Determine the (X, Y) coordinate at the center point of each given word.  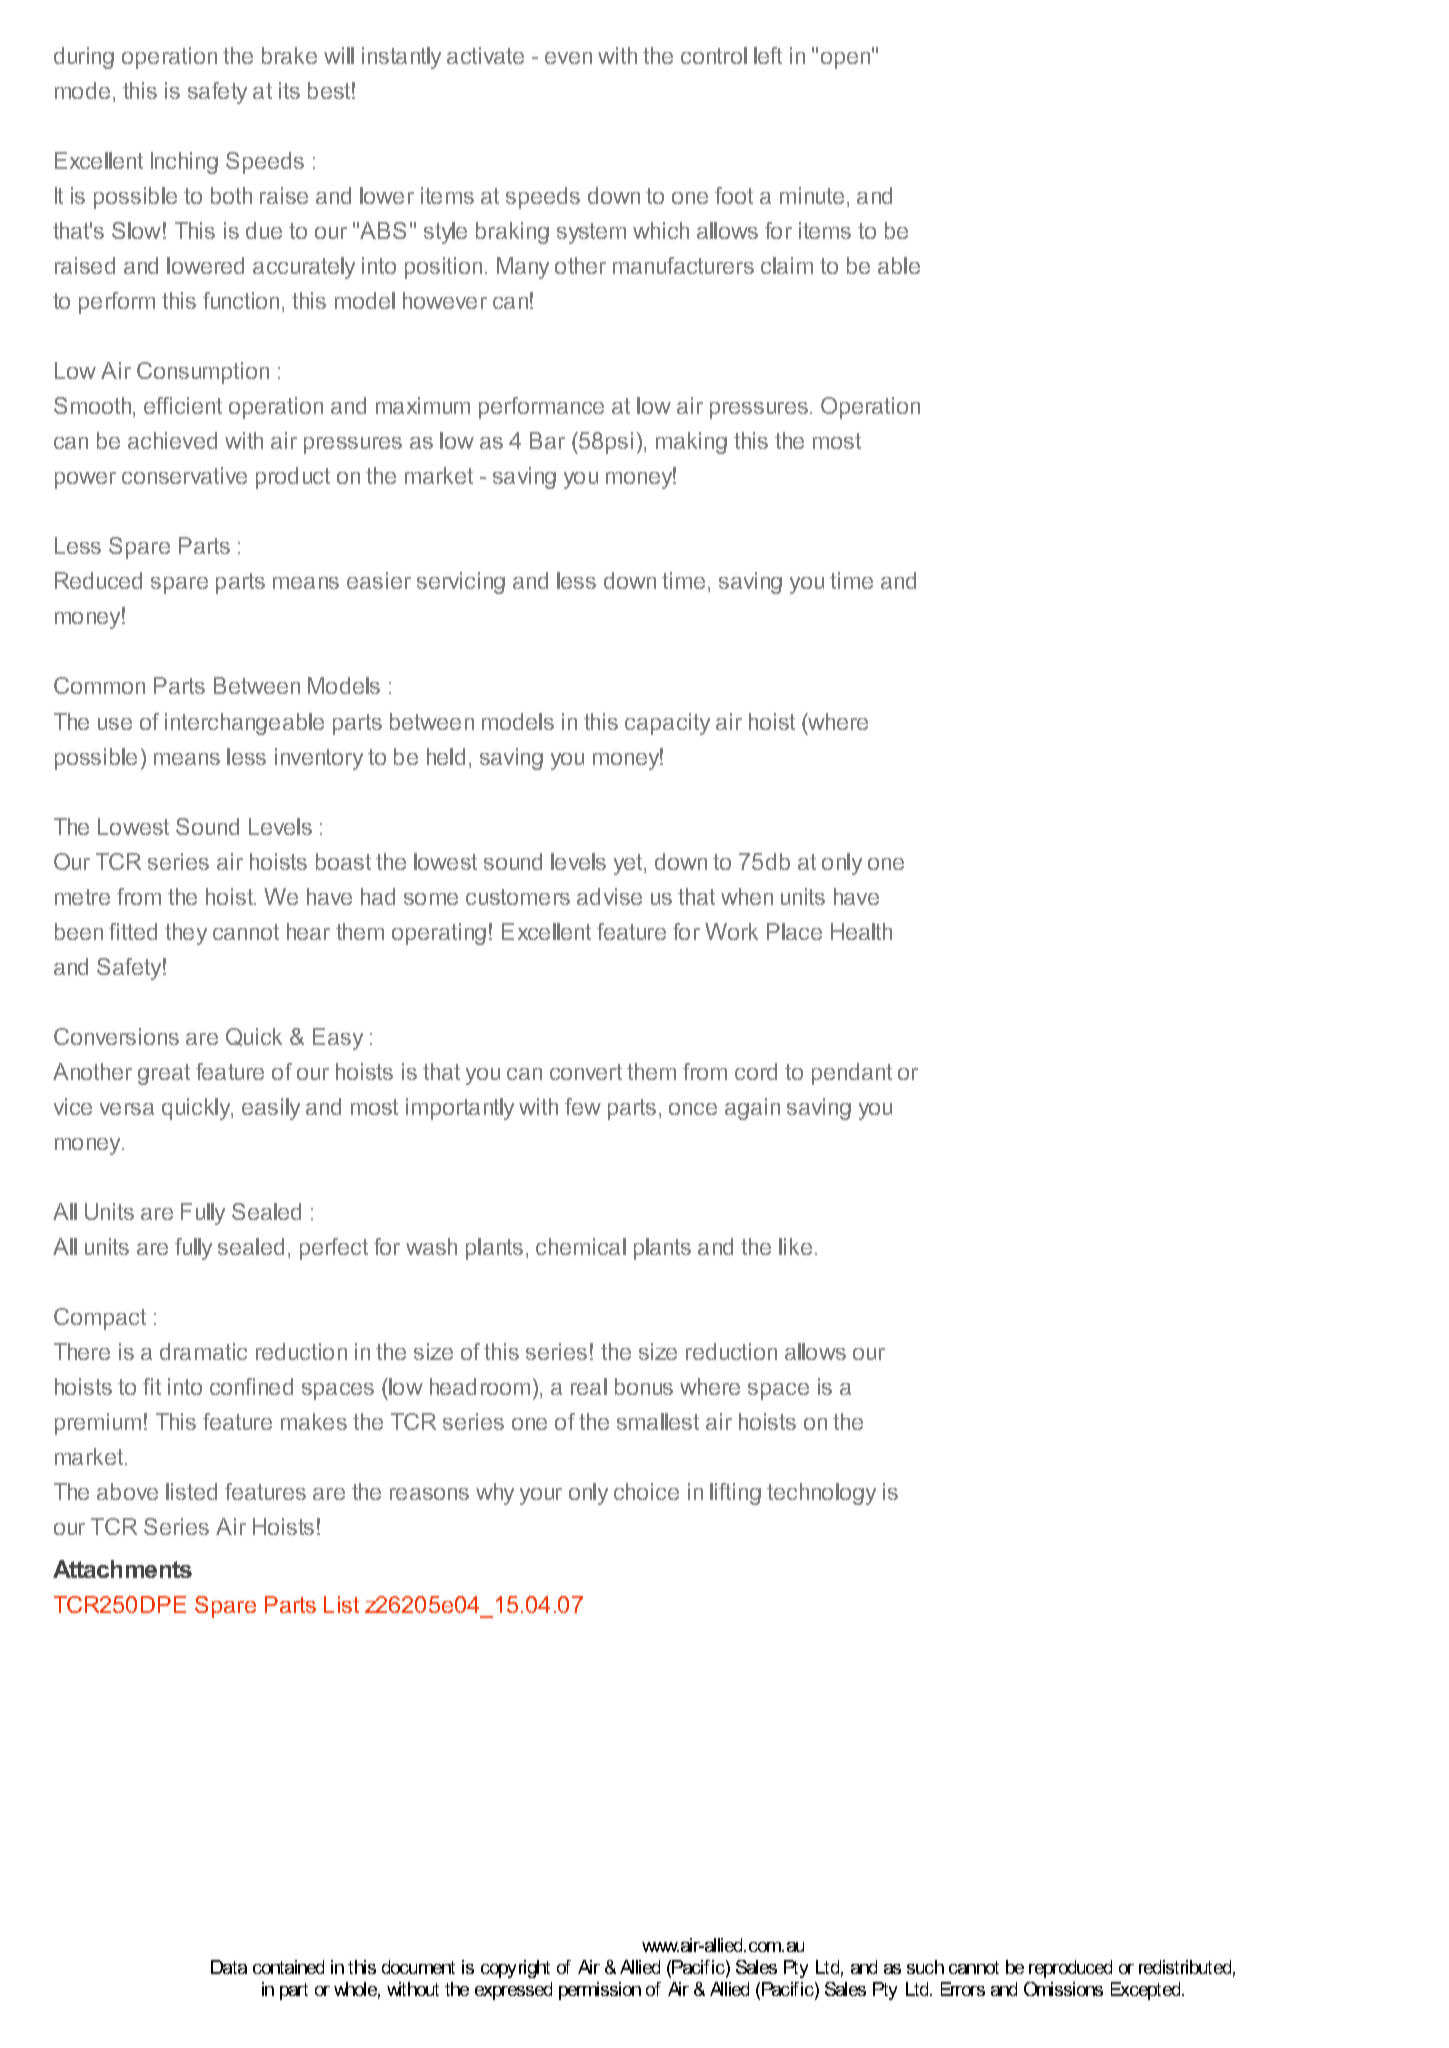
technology (821, 1494)
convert (586, 1072)
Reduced (98, 580)
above (127, 1491)
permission (600, 1991)
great (164, 1074)
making (691, 443)
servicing (461, 583)
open (847, 59)
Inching (184, 163)
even (568, 58)
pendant (852, 1074)
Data (229, 1967)
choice (646, 1491)
